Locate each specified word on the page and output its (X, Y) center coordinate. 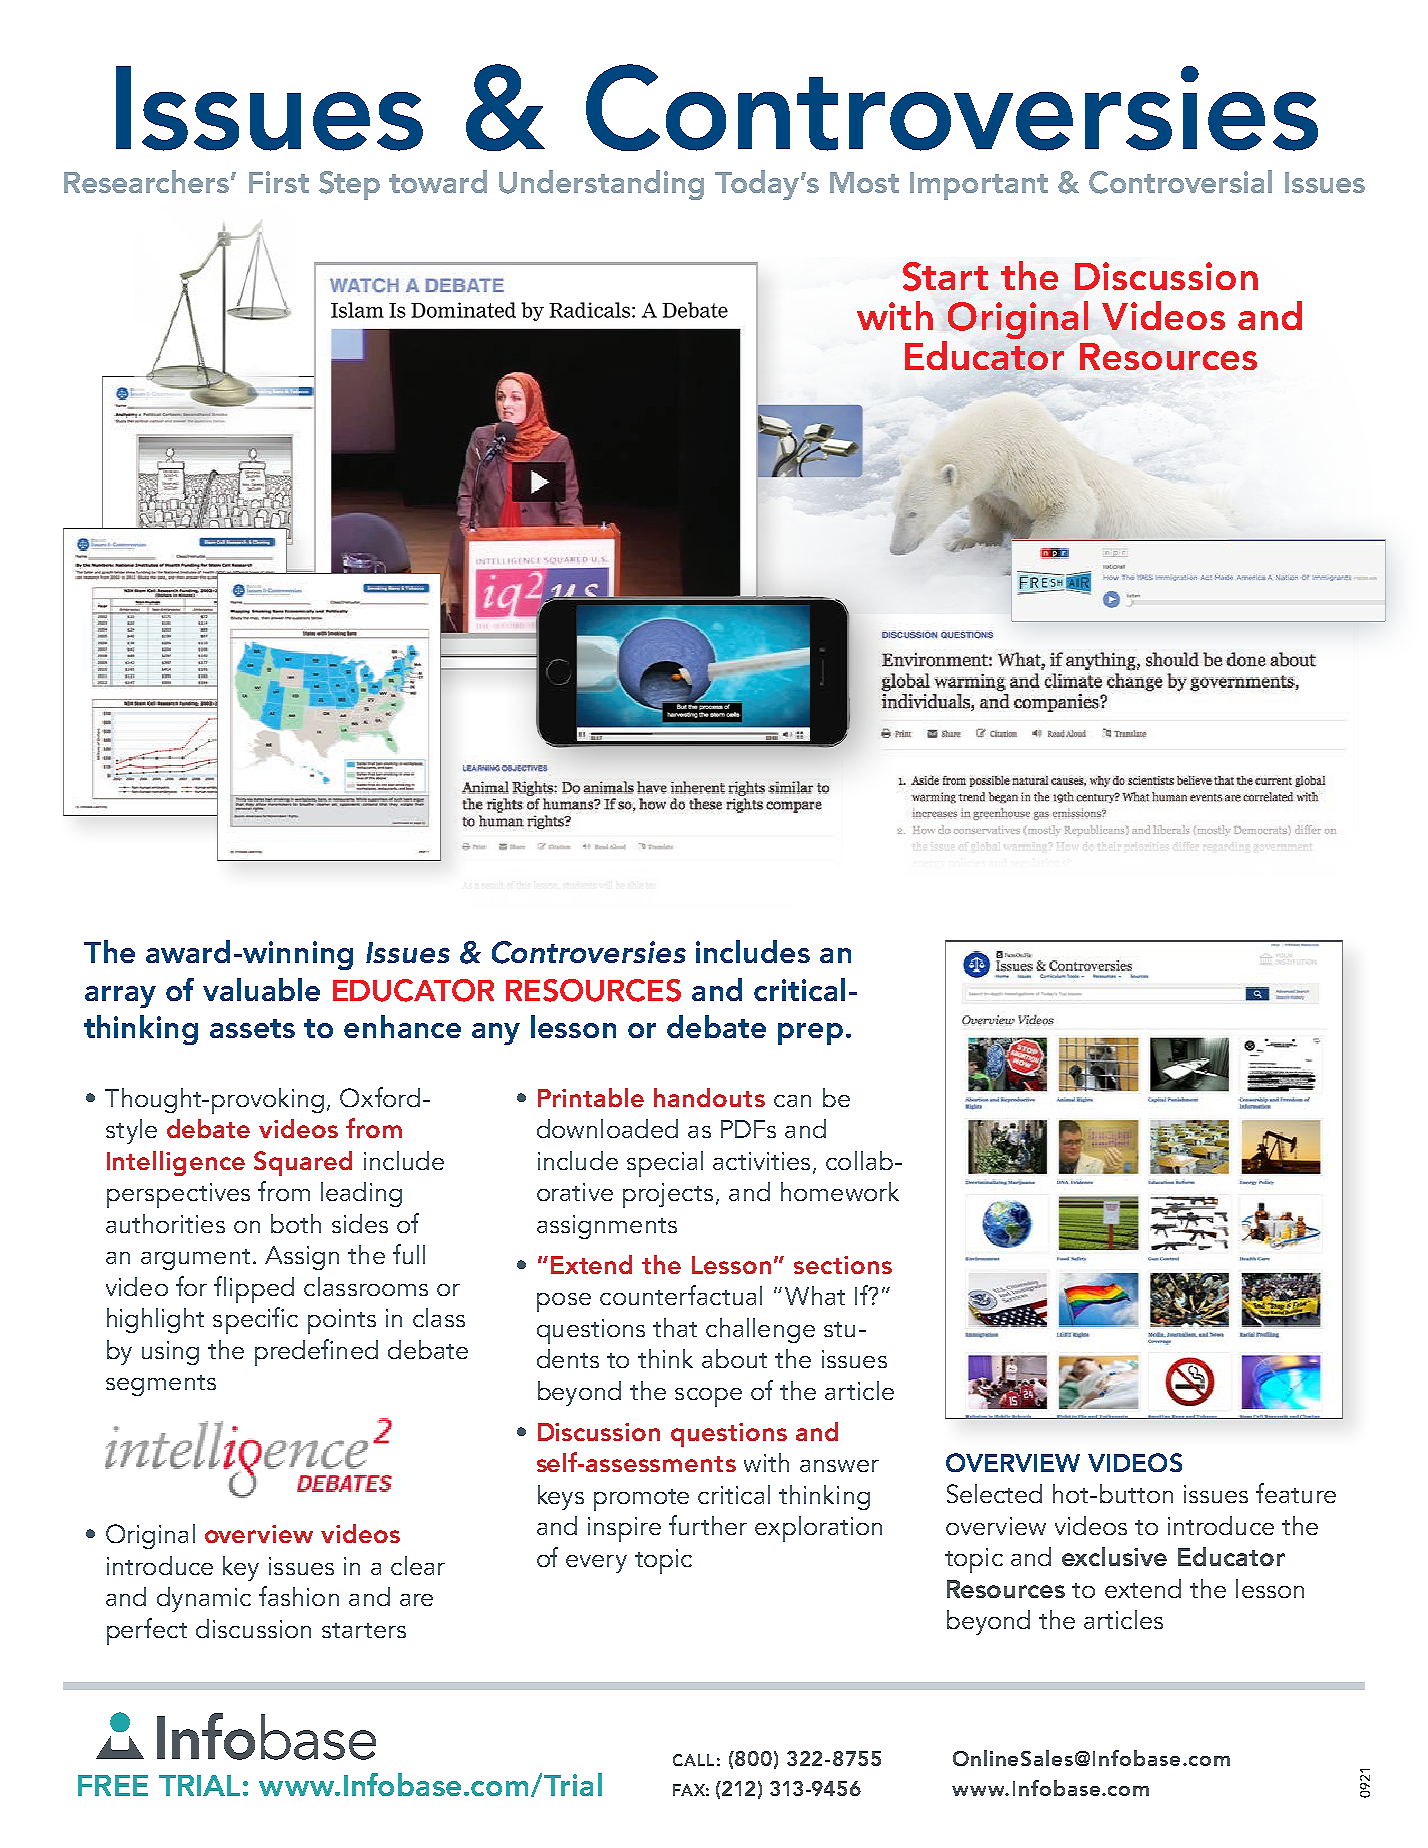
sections (843, 1265)
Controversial (1180, 182)
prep (810, 1034)
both (296, 1223)
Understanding (601, 185)
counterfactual (681, 1295)
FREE (113, 1785)
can (792, 1101)
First (279, 182)
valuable (261, 989)
